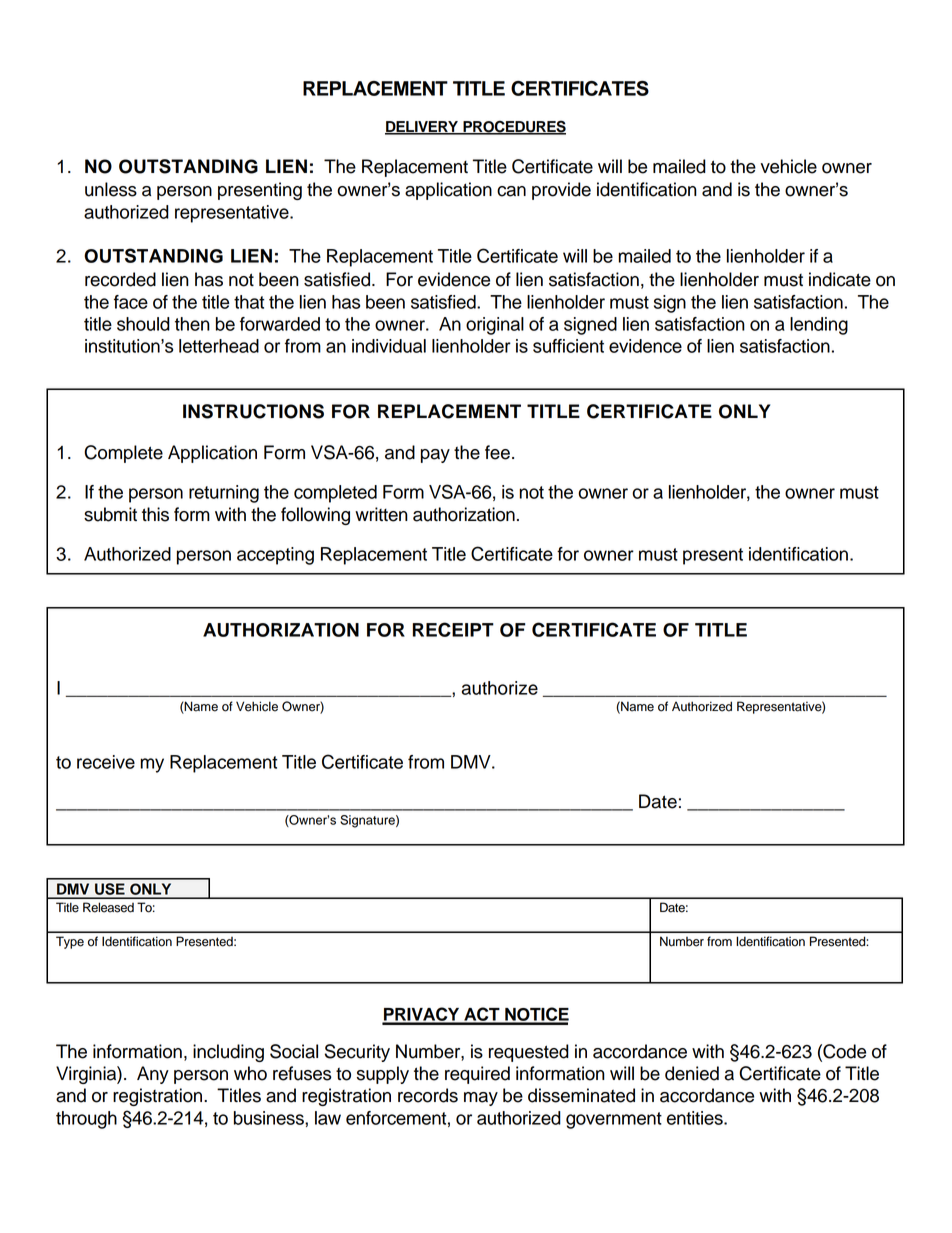 The height and width of the screenshot is (1233, 952). What do you see at coordinates (275, 556) in the screenshot?
I see `accepting` at bounding box center [275, 556].
